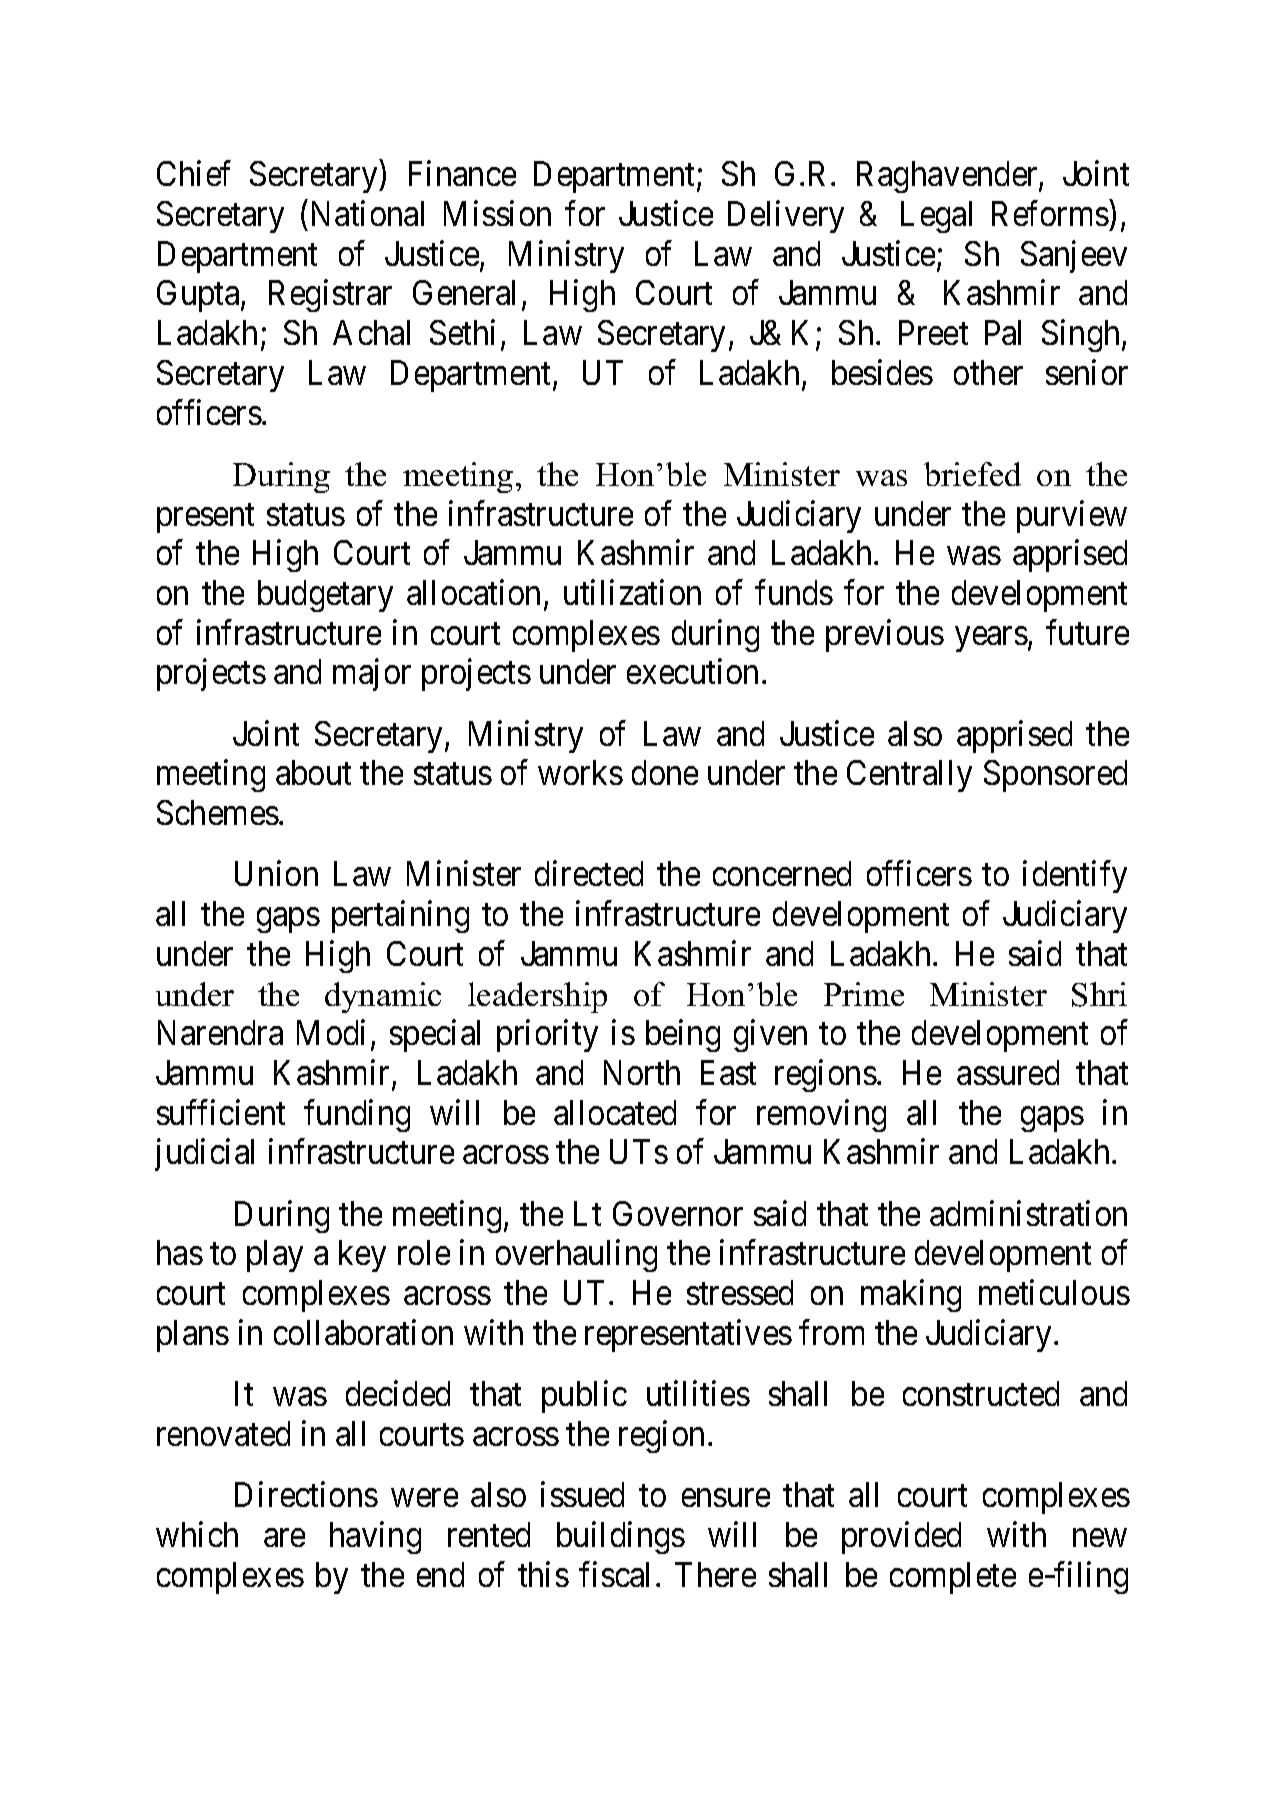 The height and width of the screenshot is (1817, 1285). Describe the element at coordinates (589, 873) in the screenshot. I see `directed` at that location.
